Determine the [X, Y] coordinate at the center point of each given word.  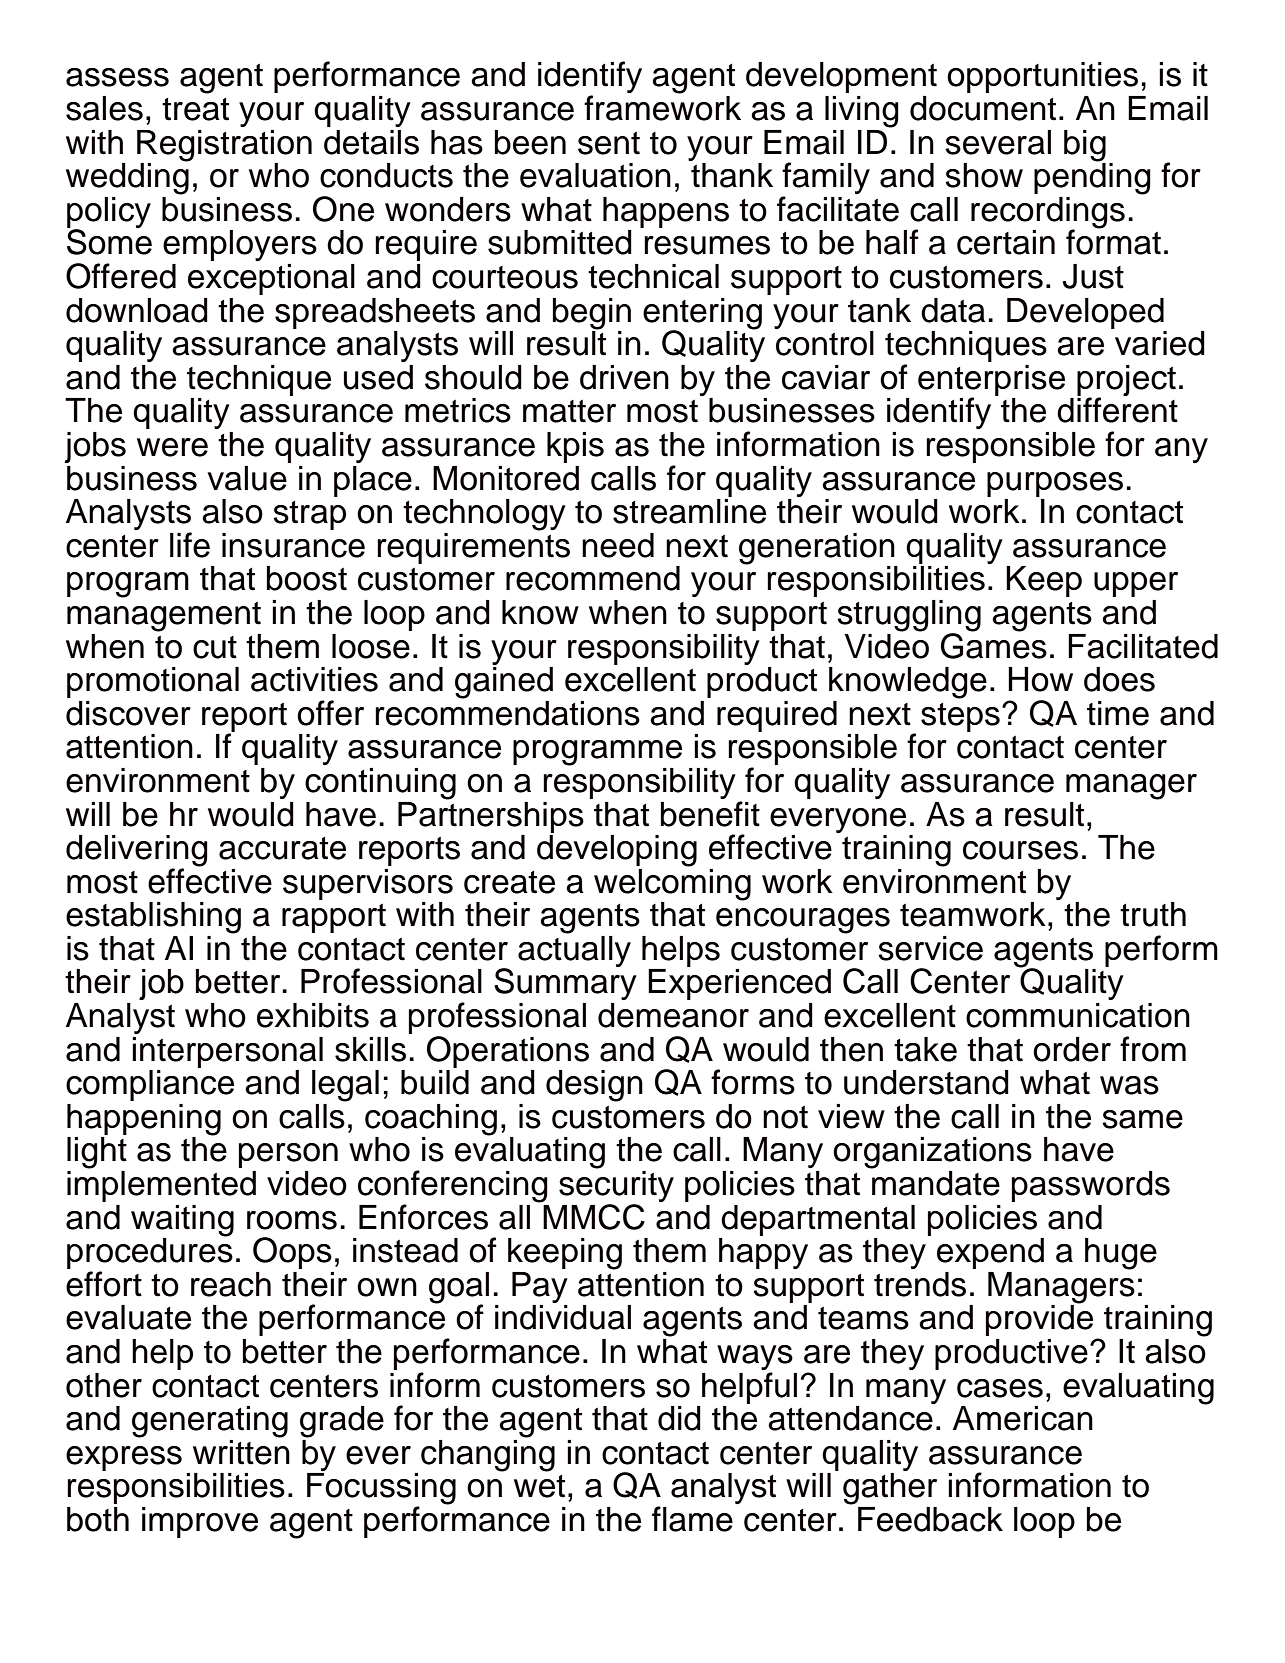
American [1023, 1418]
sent [609, 143]
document [983, 108]
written [241, 1451]
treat [195, 109]
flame [692, 1519]
